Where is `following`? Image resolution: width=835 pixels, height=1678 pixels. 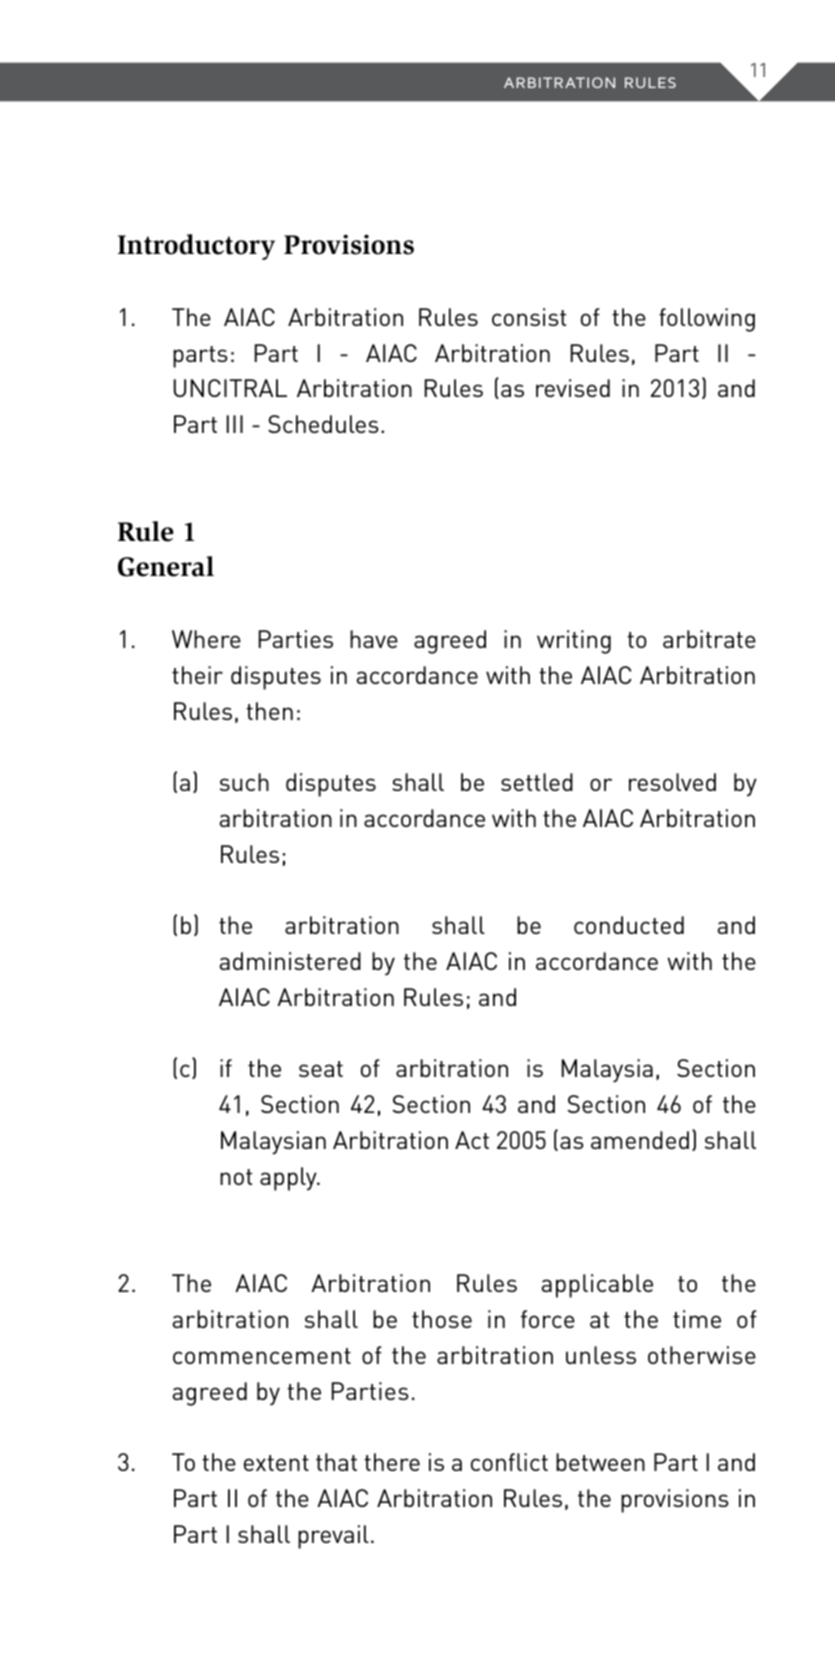
following is located at coordinates (707, 320).
